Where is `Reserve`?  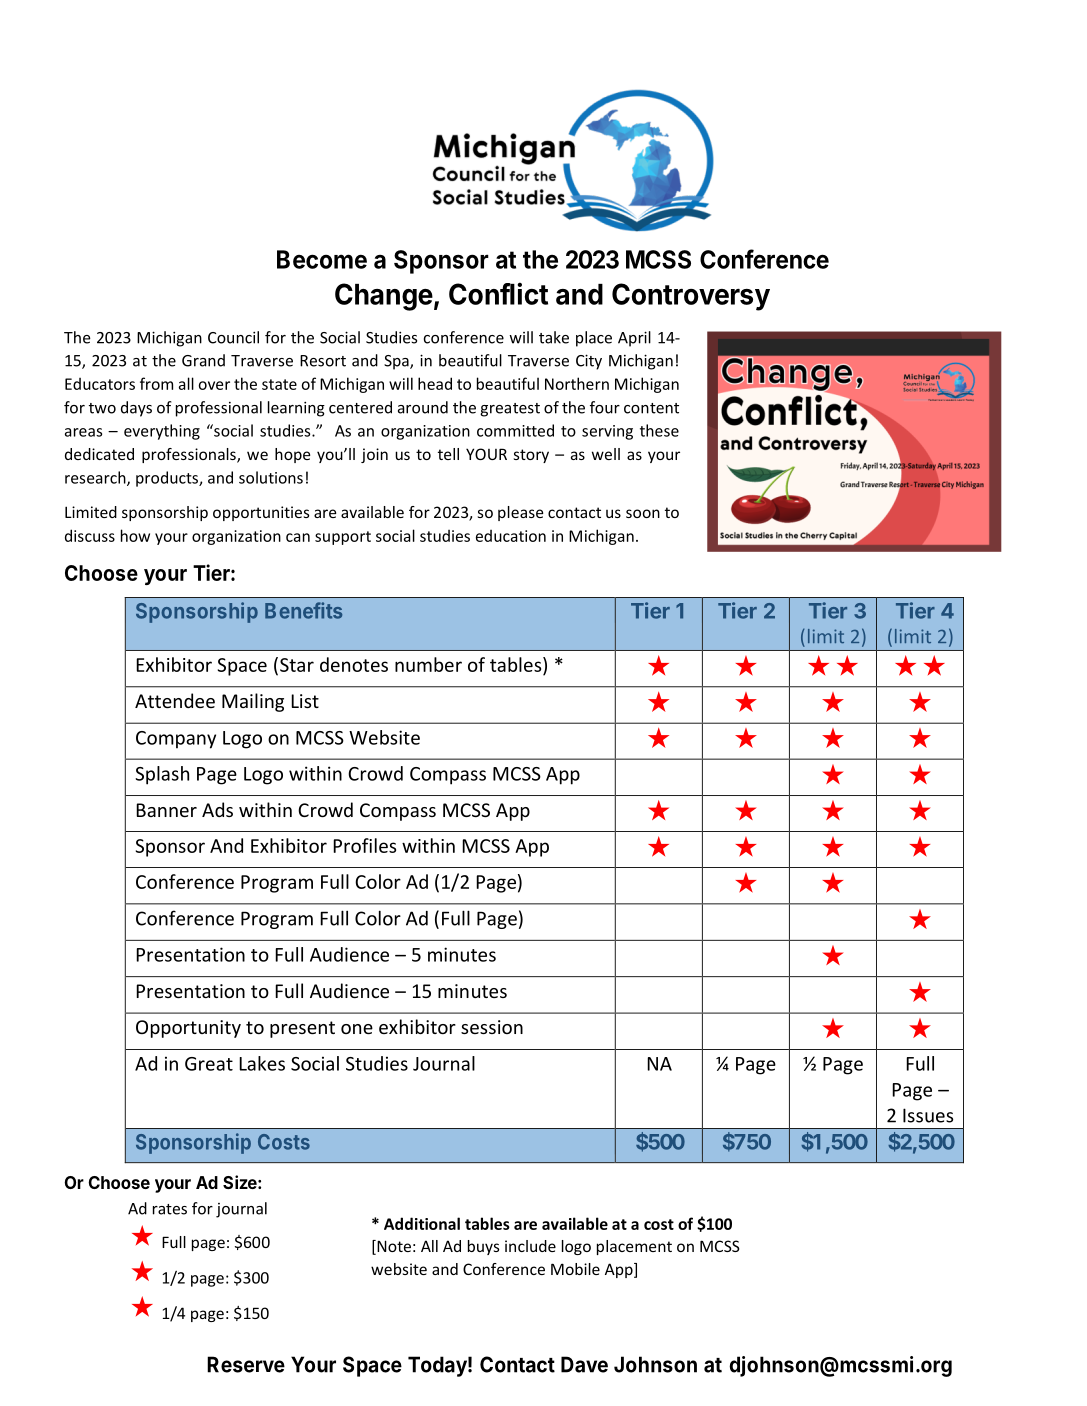
Reserve is located at coordinates (246, 1364).
